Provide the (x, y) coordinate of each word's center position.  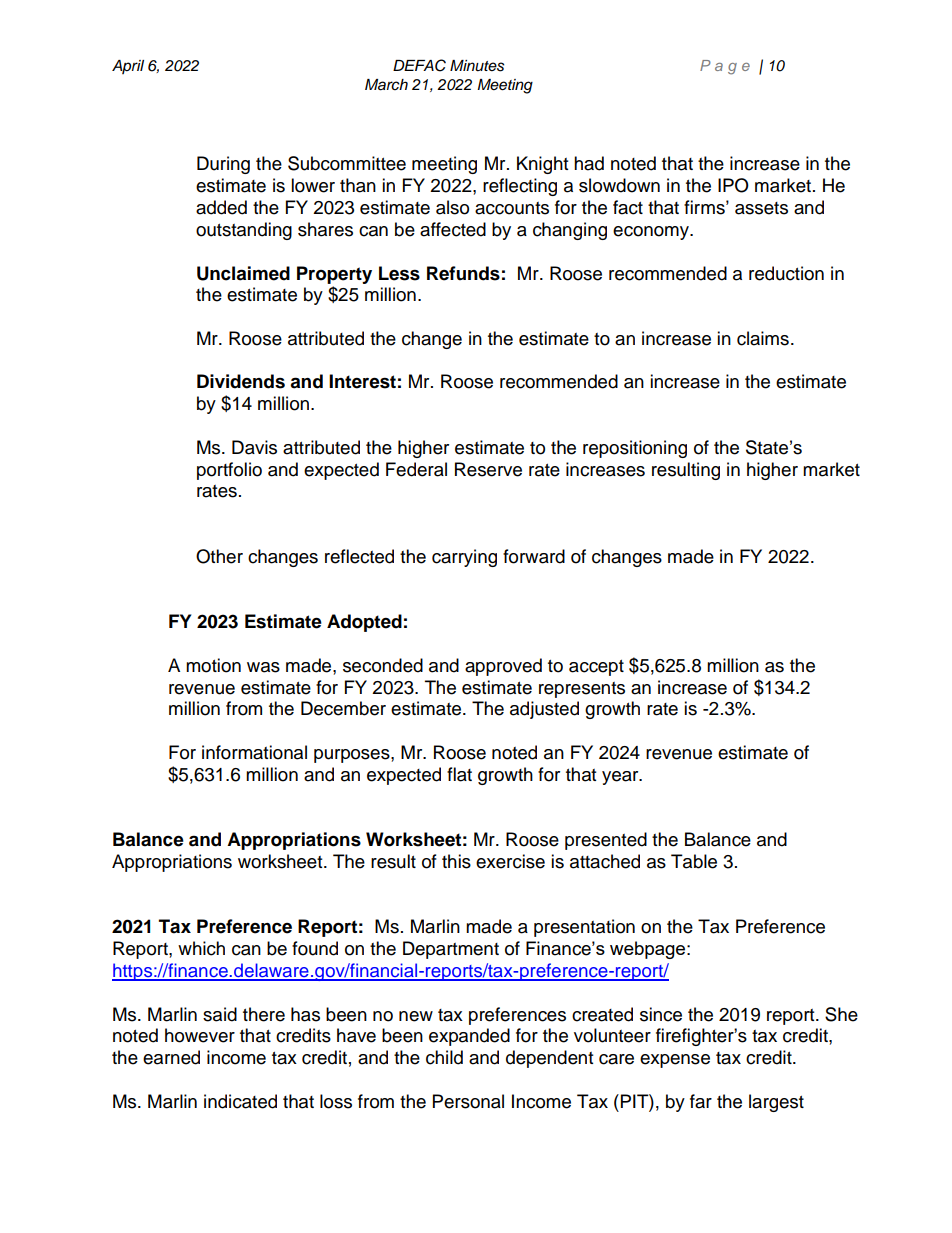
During (223, 165)
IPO (733, 185)
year (621, 778)
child (444, 1057)
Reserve (488, 469)
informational (254, 752)
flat (459, 774)
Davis (254, 447)
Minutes (477, 66)
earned (171, 1057)
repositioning (635, 449)
